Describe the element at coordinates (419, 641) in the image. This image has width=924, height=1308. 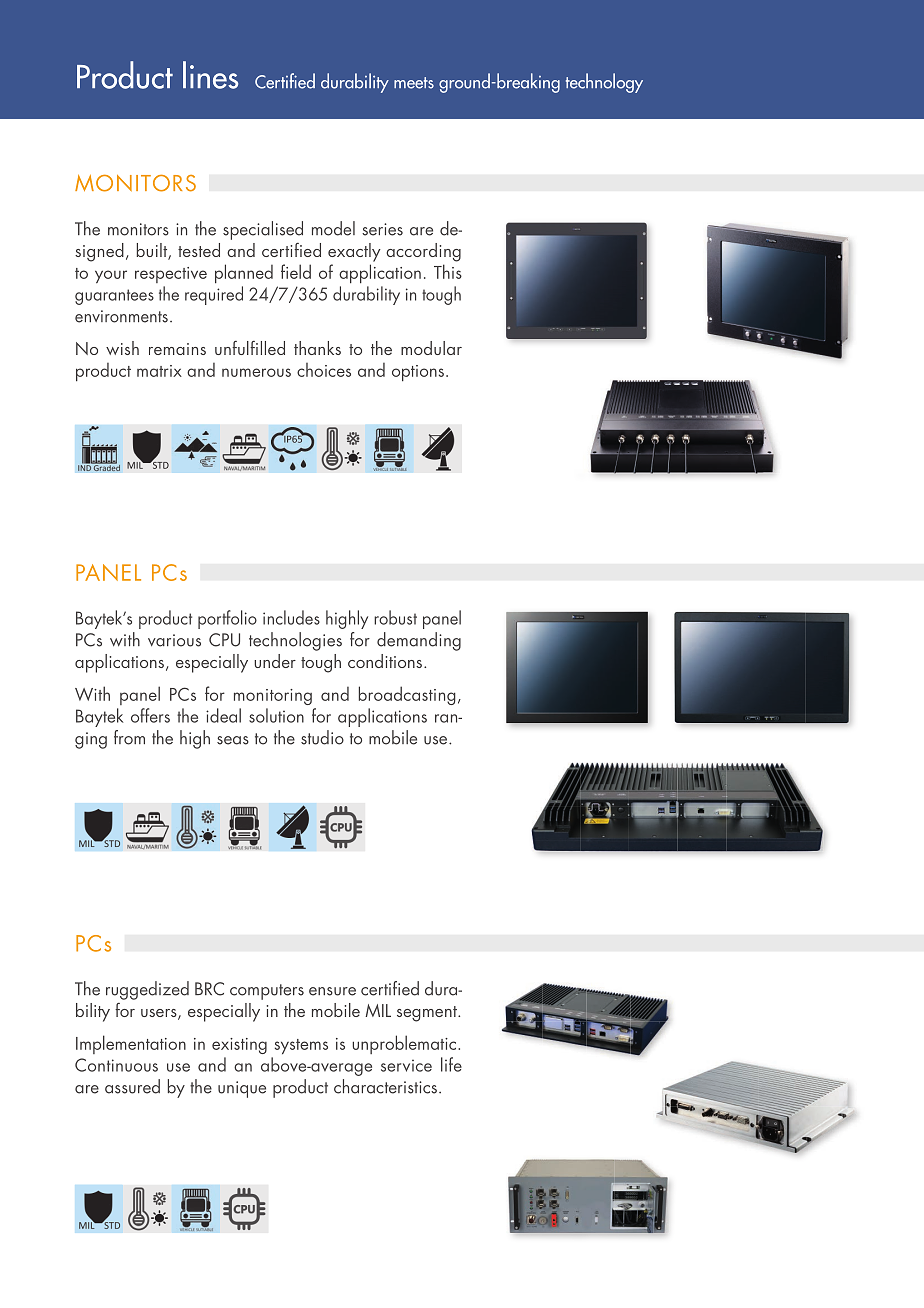
I see `demanding` at that location.
